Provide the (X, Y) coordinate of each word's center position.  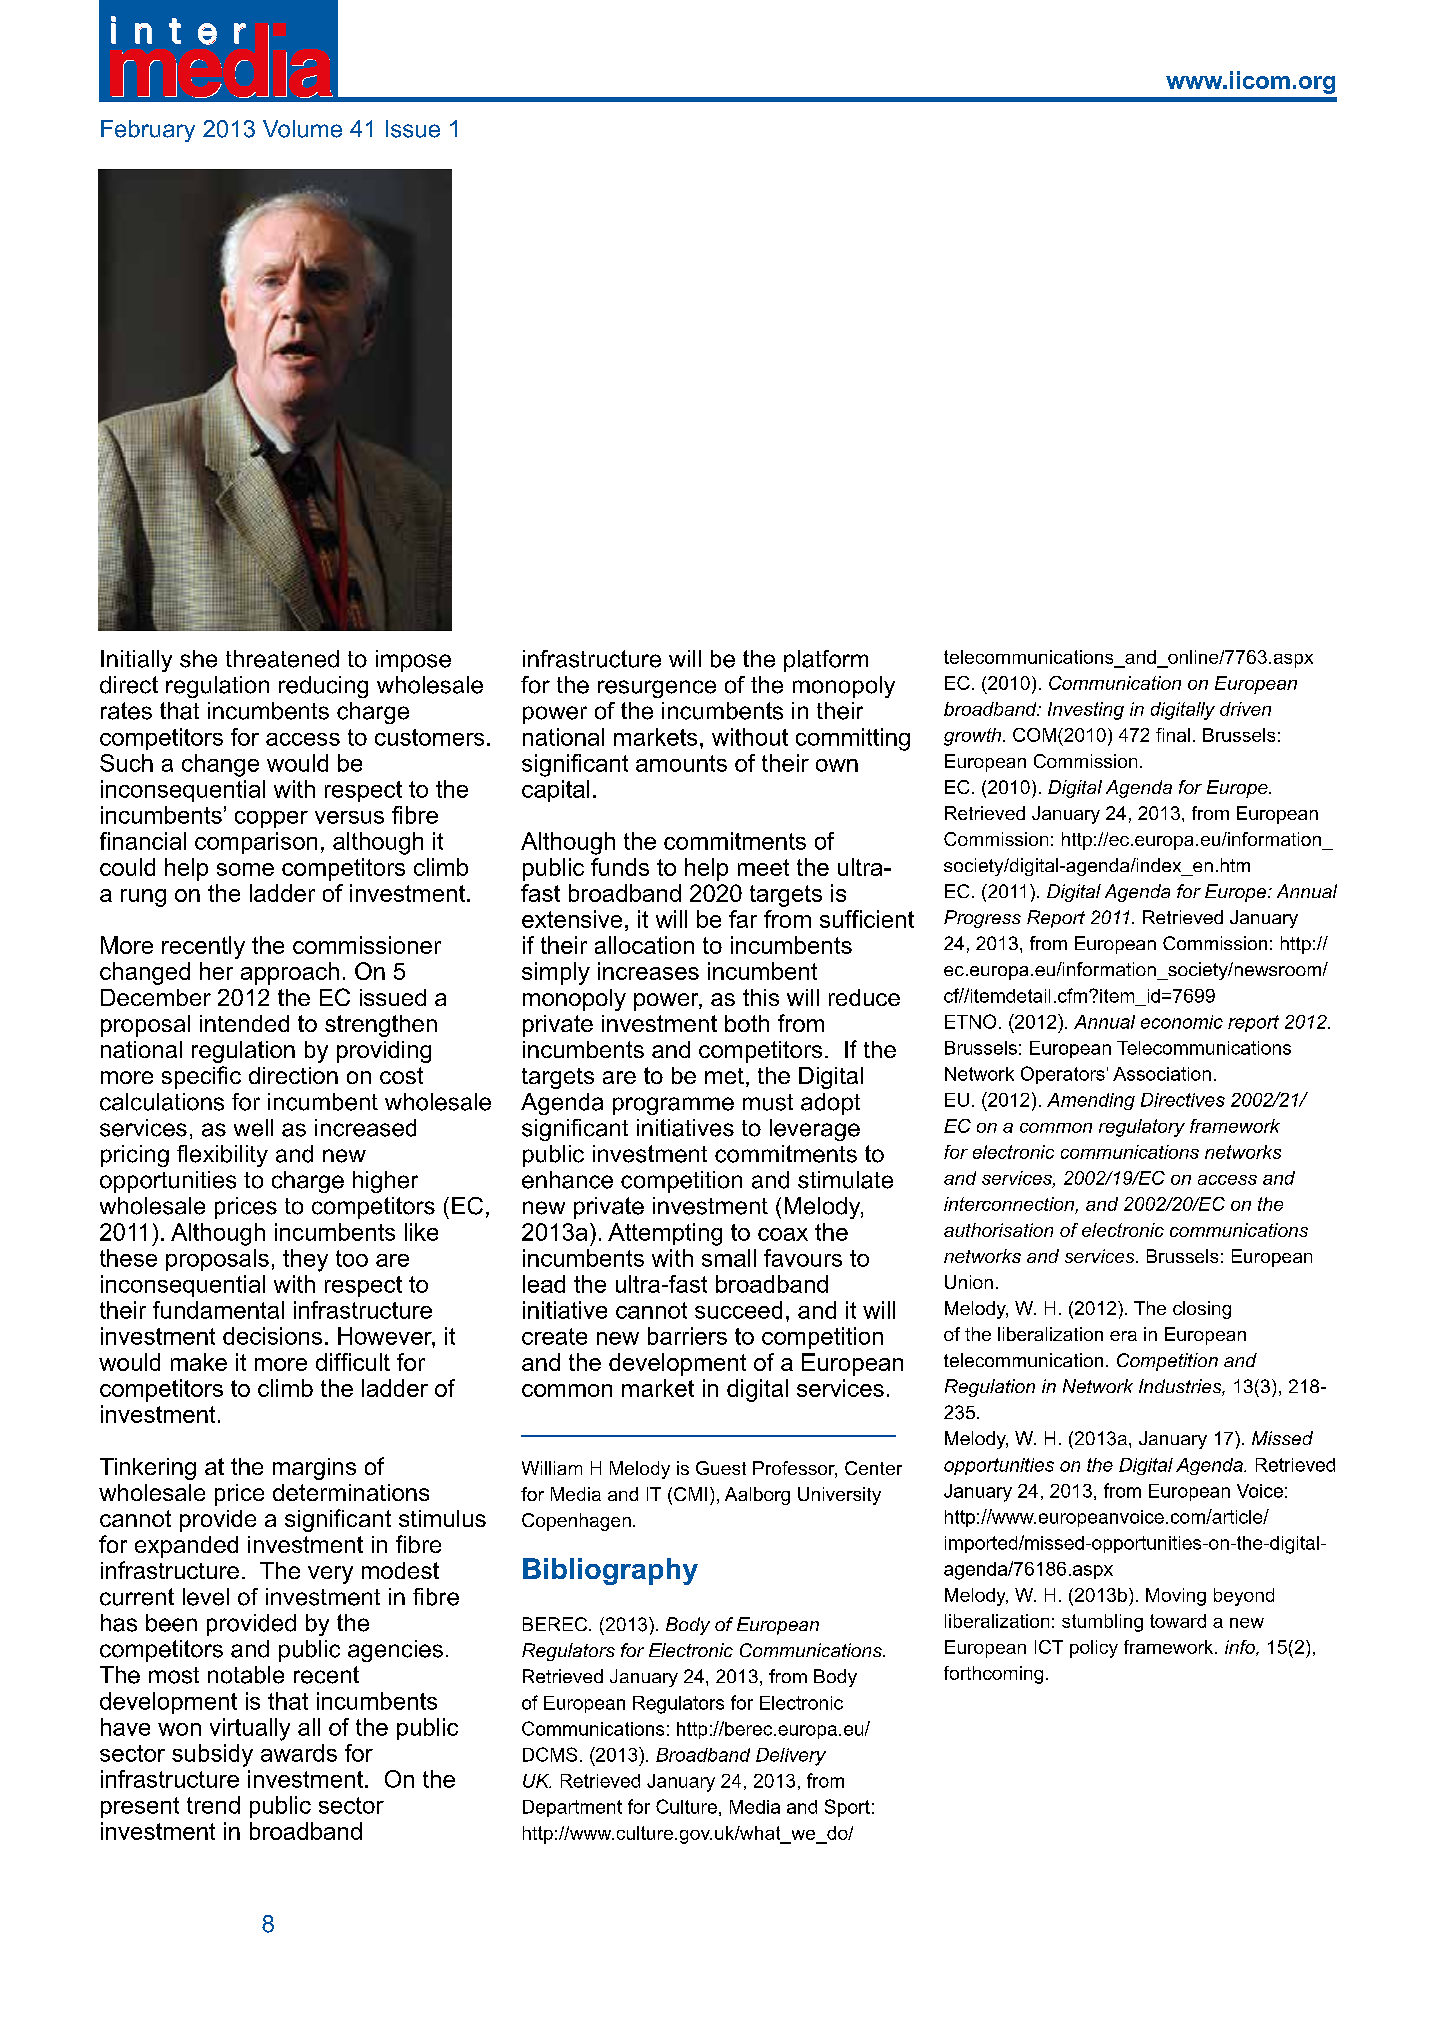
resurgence (657, 689)
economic (1182, 1022)
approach (290, 973)
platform (826, 661)
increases (648, 971)
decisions (272, 1336)
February (148, 131)
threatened (282, 659)
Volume (302, 129)
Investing (1086, 711)
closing (1202, 1310)
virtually (250, 1729)
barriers (687, 1336)
